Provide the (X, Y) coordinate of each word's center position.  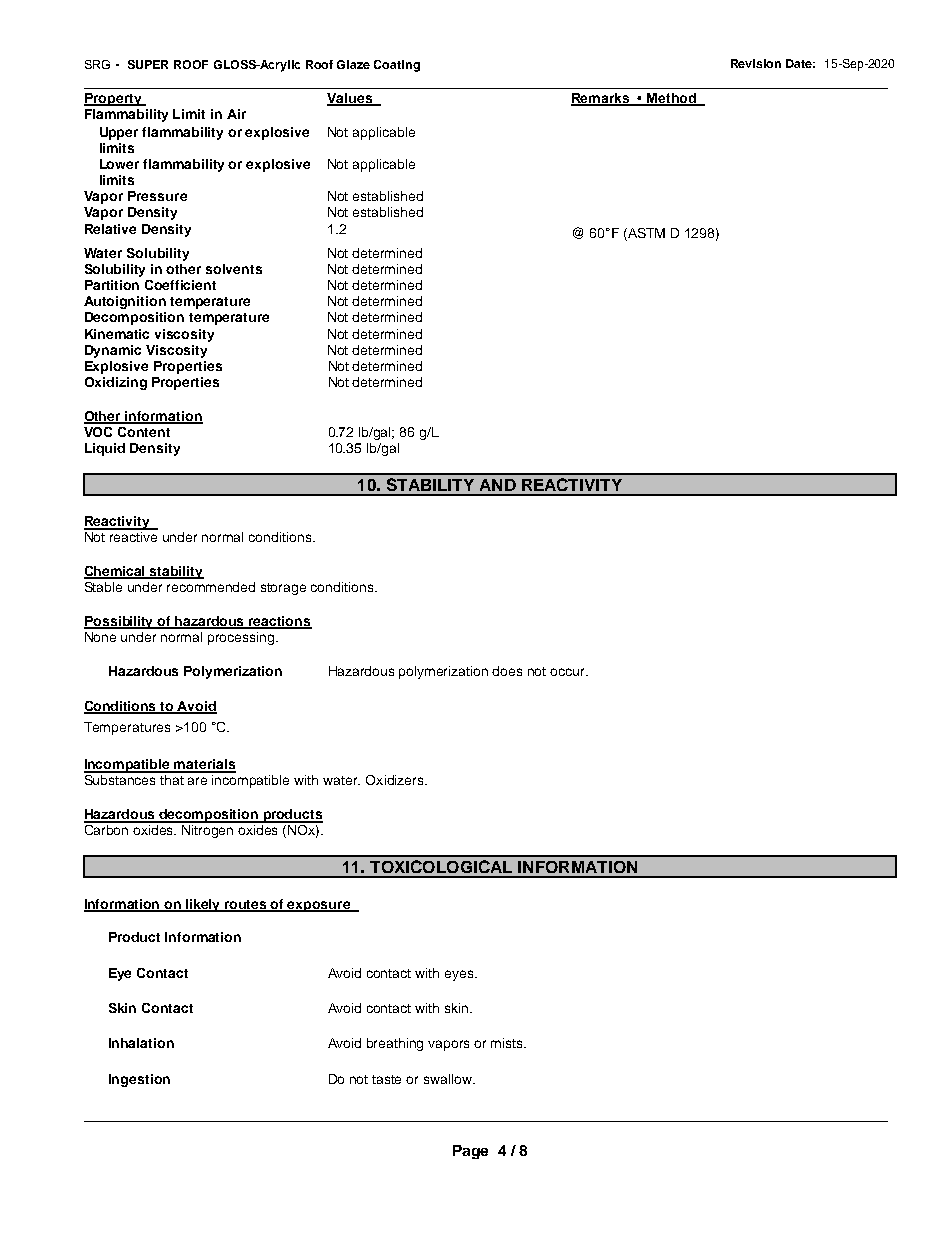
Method (672, 99)
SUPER (148, 64)
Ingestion (139, 1080)
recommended (211, 587)
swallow (449, 1079)
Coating (397, 66)
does (507, 671)
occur (569, 672)
